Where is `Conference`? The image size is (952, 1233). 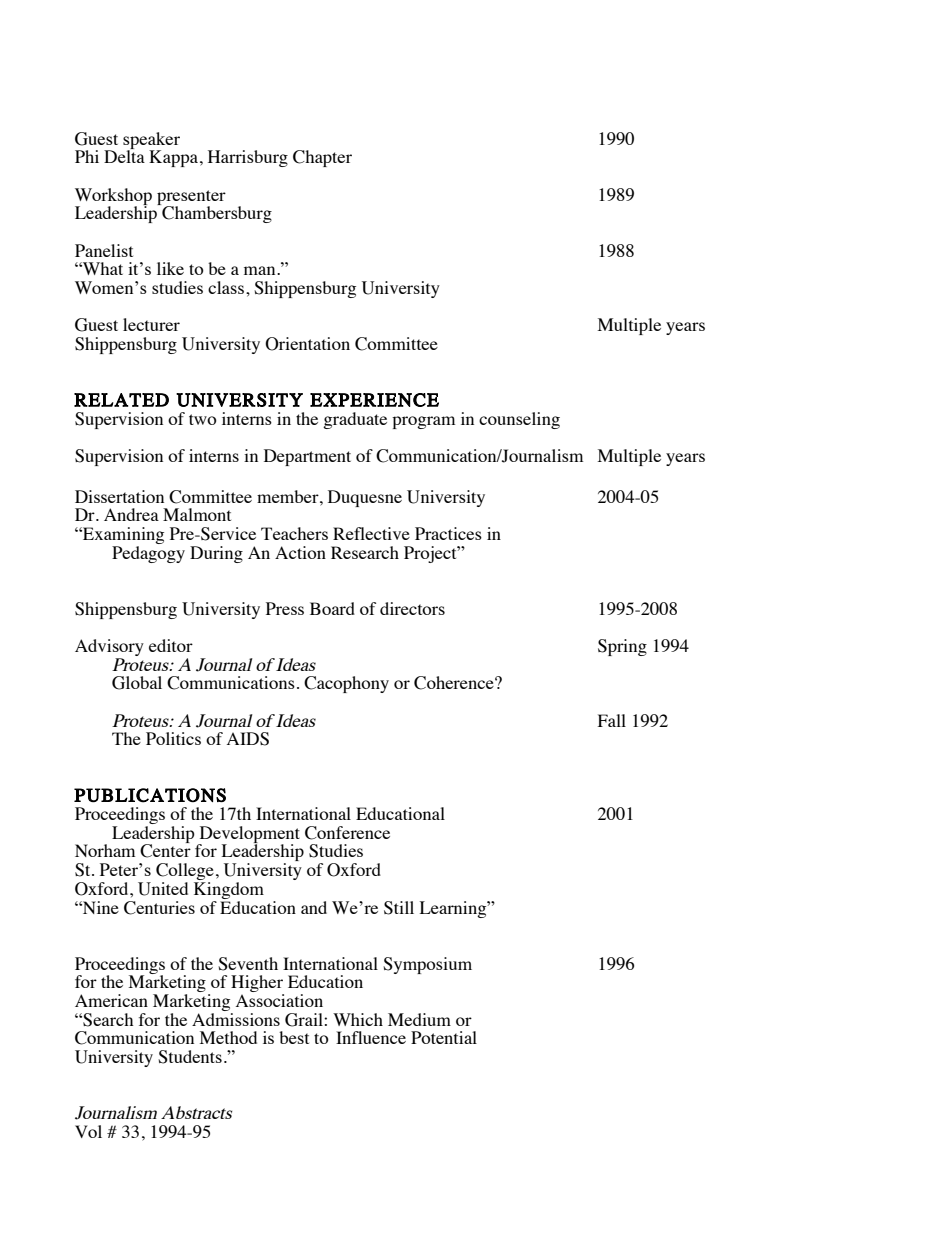
Conference is located at coordinates (347, 833).
